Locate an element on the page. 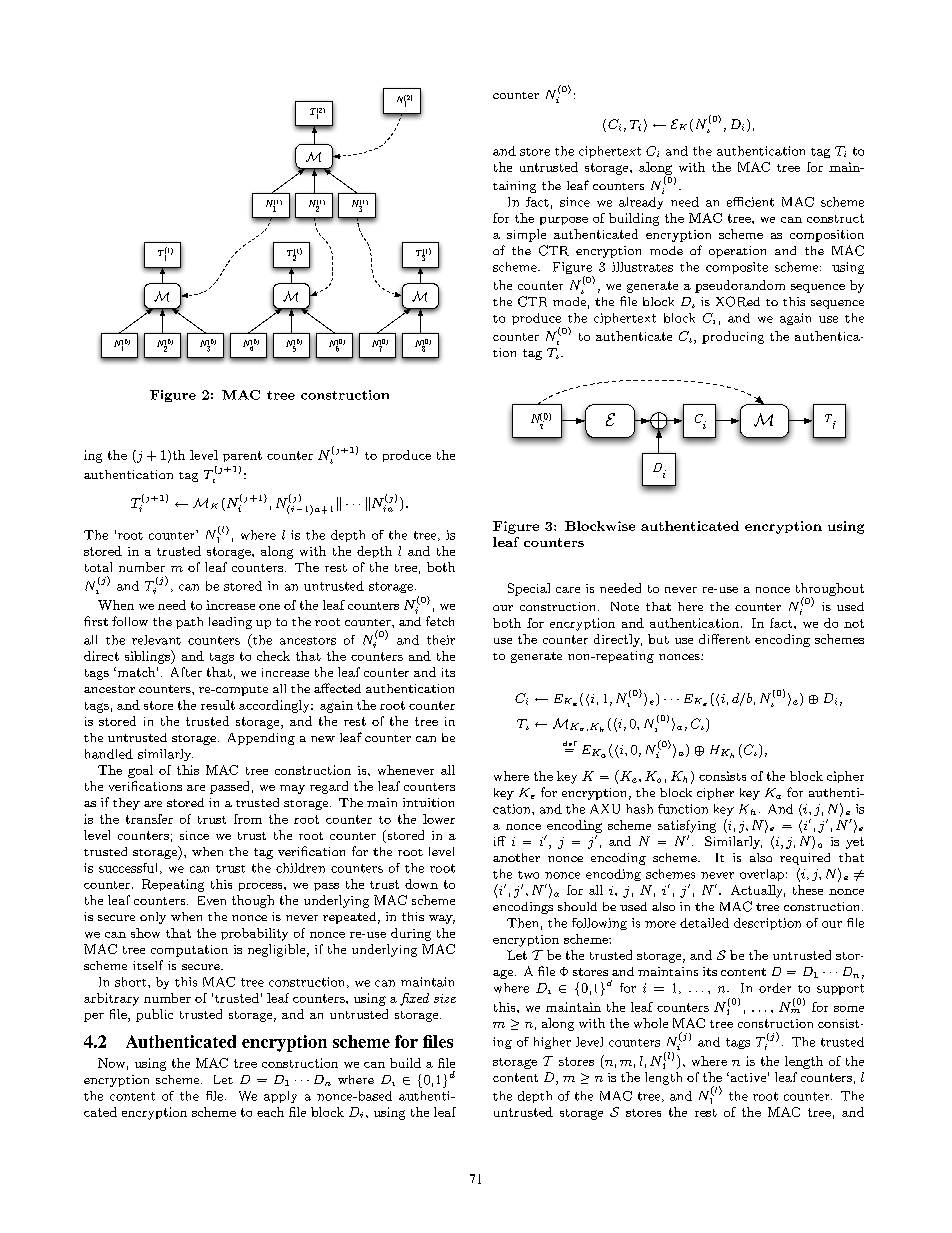  transfer is located at coordinates (149, 819).
